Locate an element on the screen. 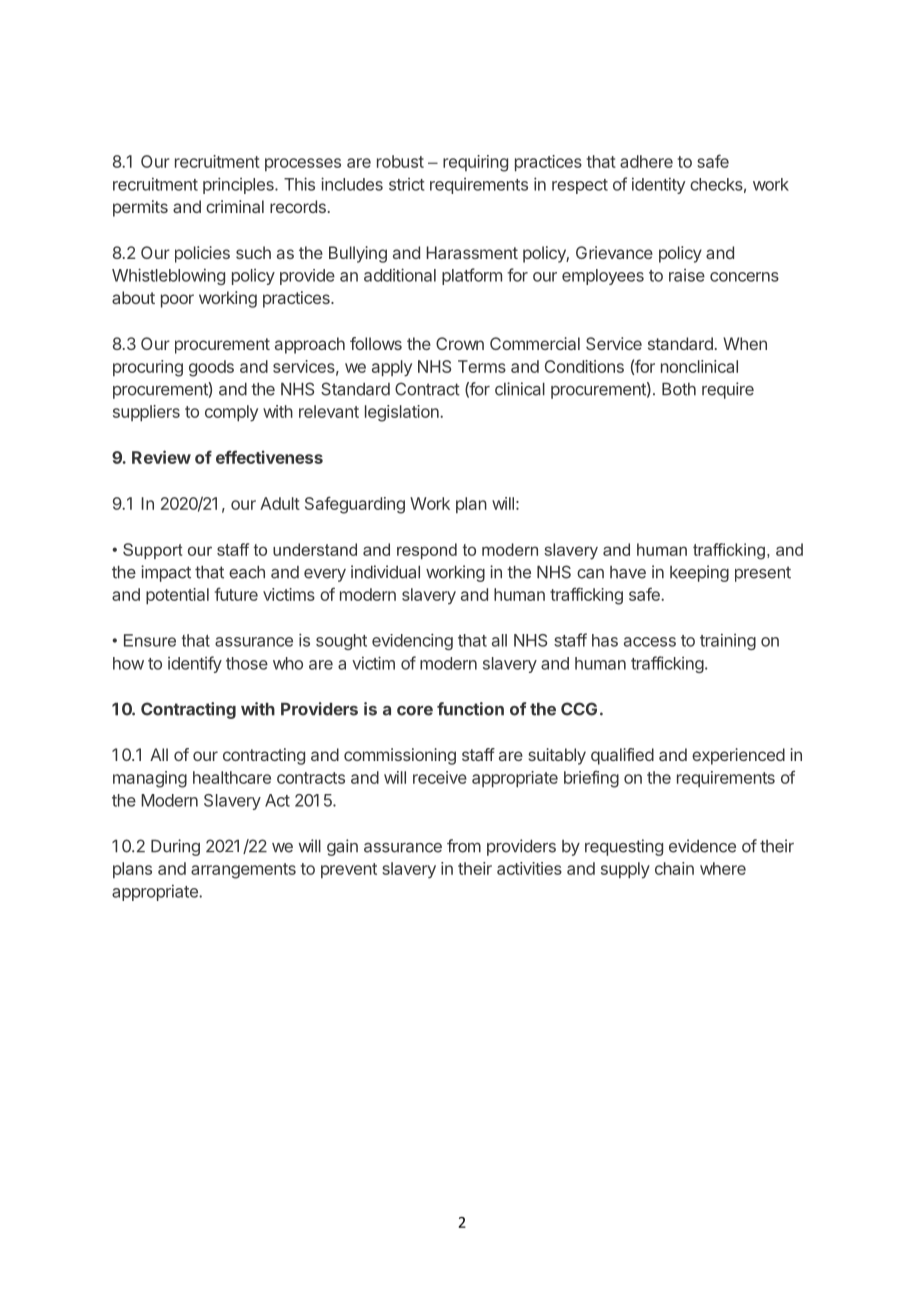  poor is located at coordinates (177, 301).
